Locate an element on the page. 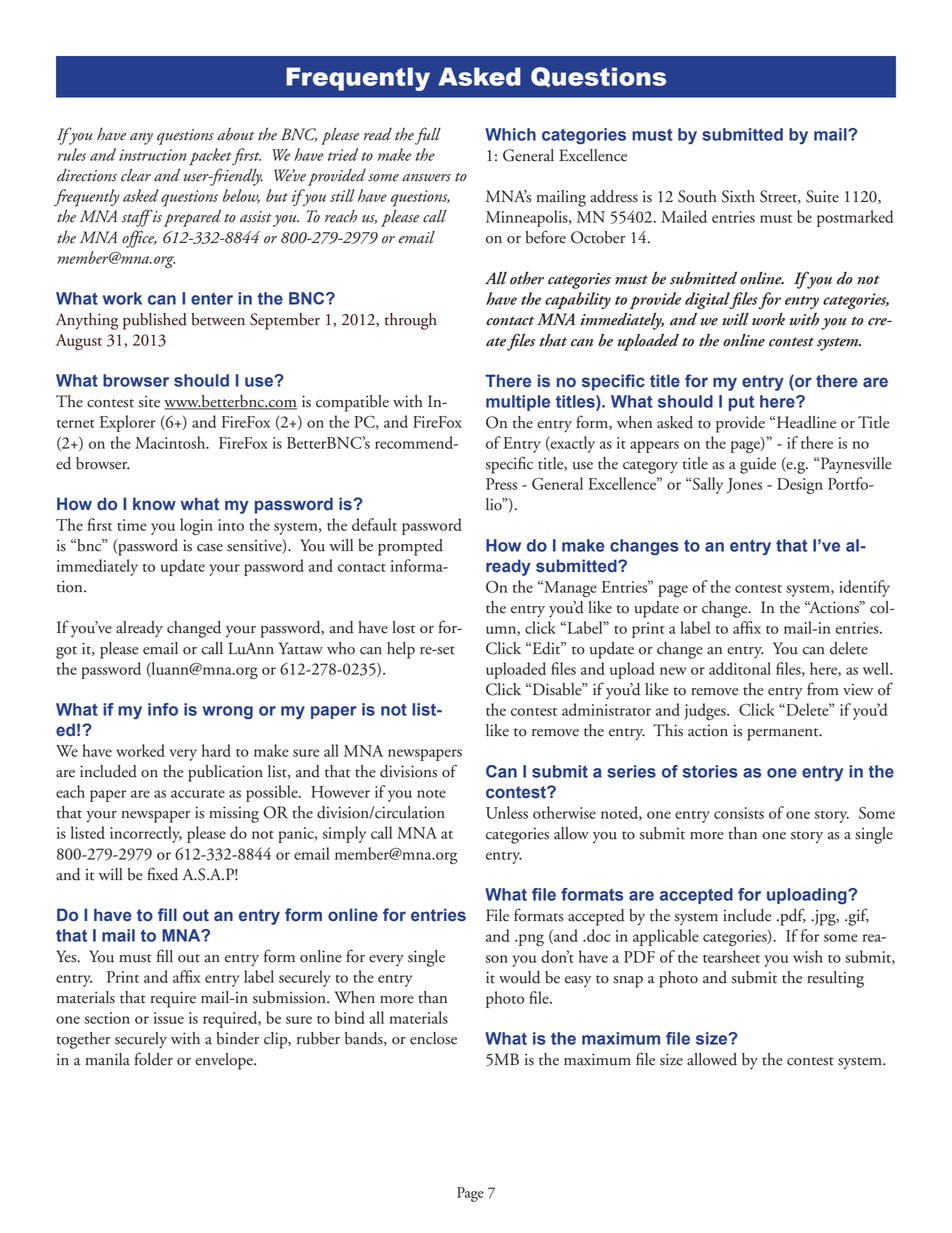  Sixth is located at coordinates (738, 196).
